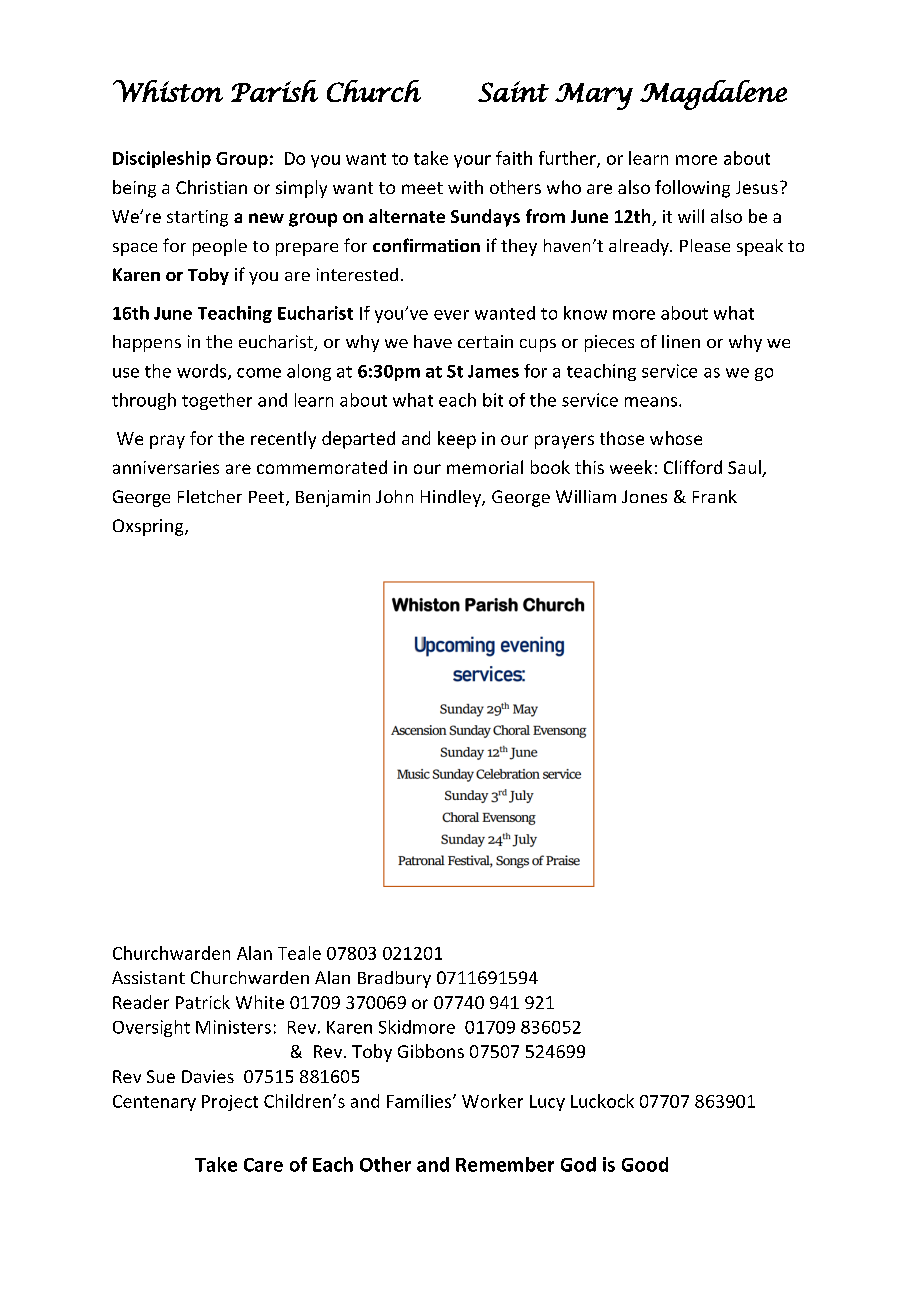  What do you see at coordinates (162, 159) in the screenshot?
I see `Discipleship` at bounding box center [162, 159].
